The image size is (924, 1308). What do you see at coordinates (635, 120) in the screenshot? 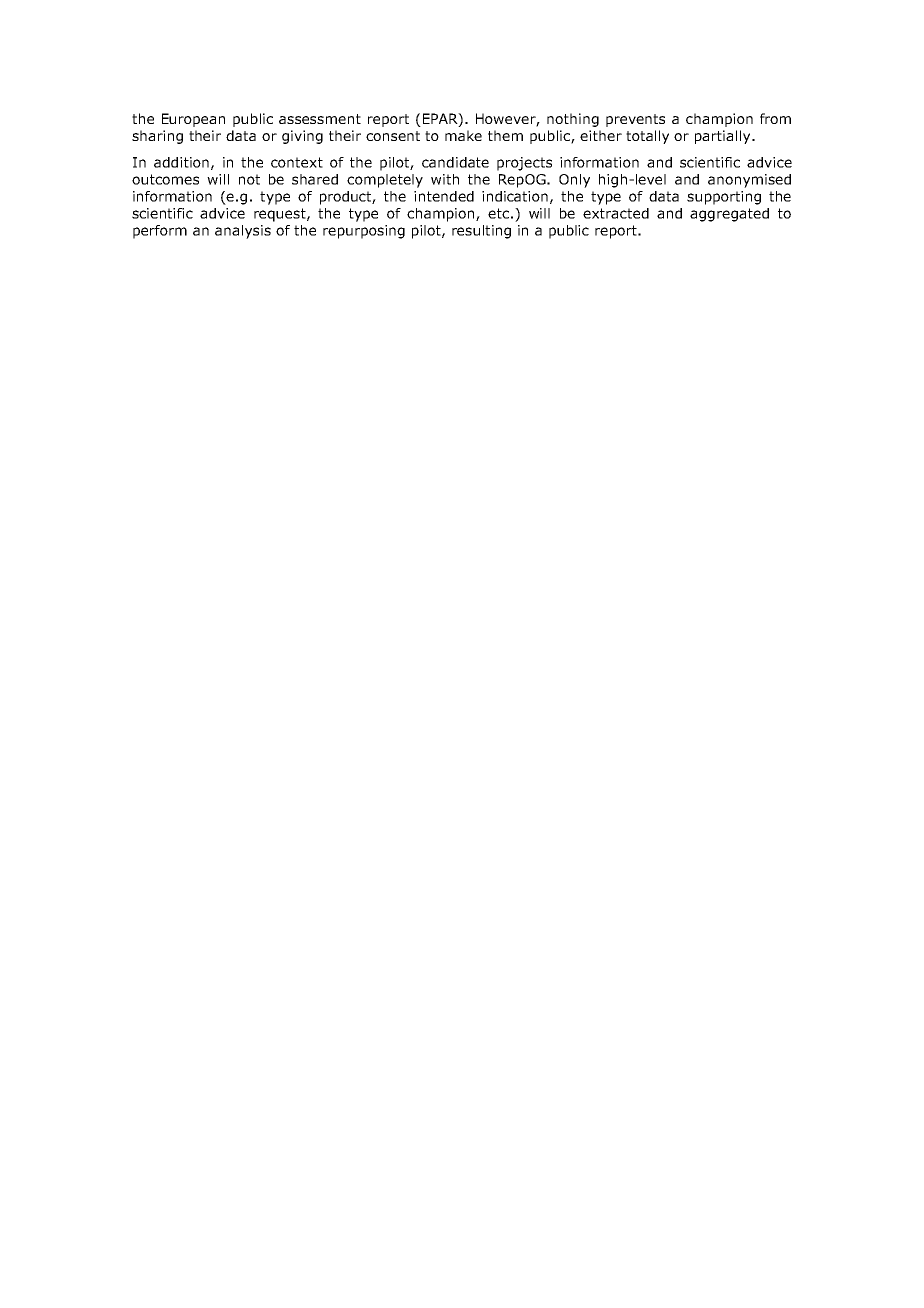
I see `prevents` at bounding box center [635, 120].
